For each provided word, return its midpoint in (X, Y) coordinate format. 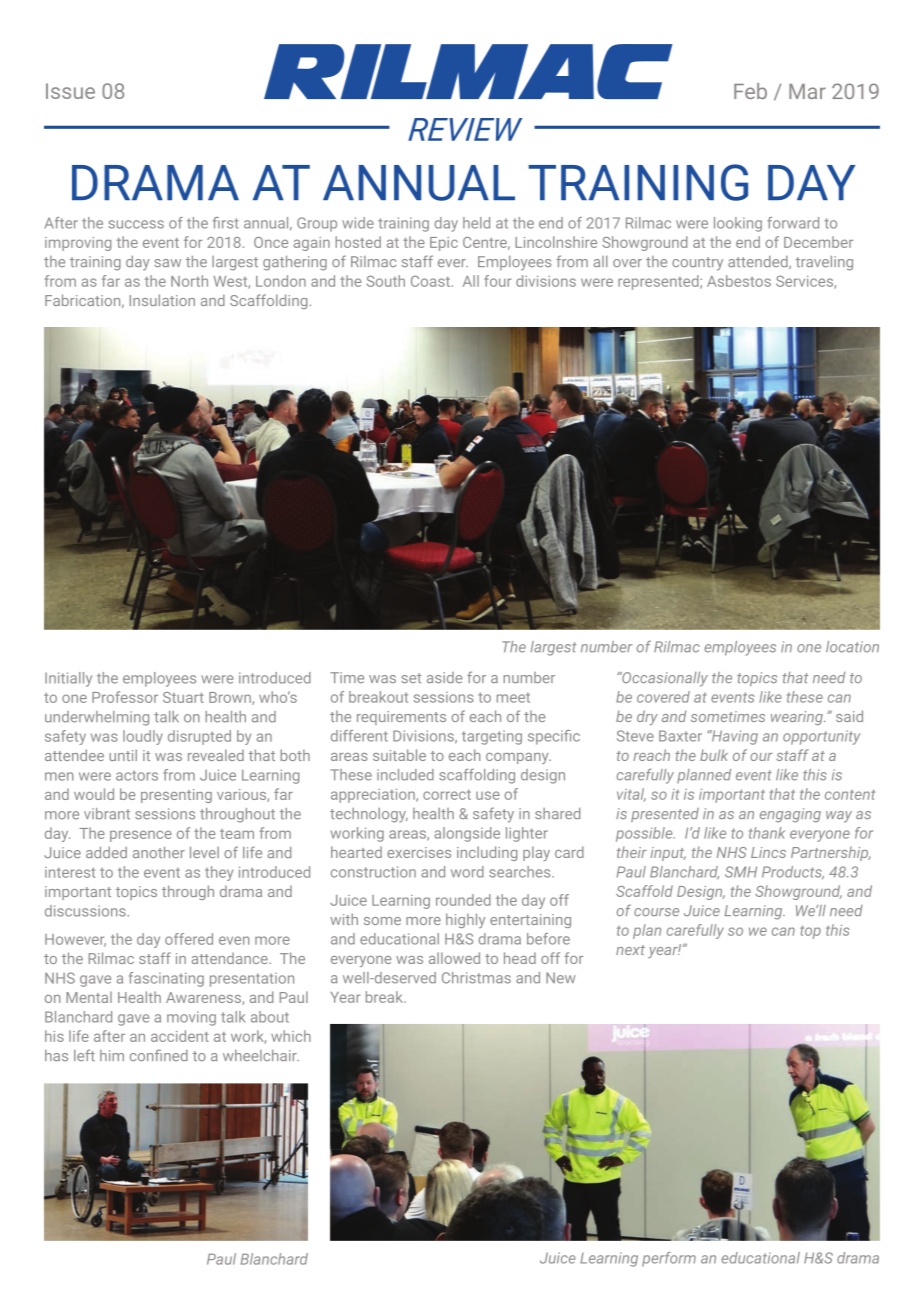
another (159, 852)
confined (159, 1055)
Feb (750, 91)
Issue (70, 91)
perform (669, 1259)
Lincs (768, 852)
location (852, 647)
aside (444, 677)
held (476, 223)
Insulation (162, 300)
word (467, 872)
